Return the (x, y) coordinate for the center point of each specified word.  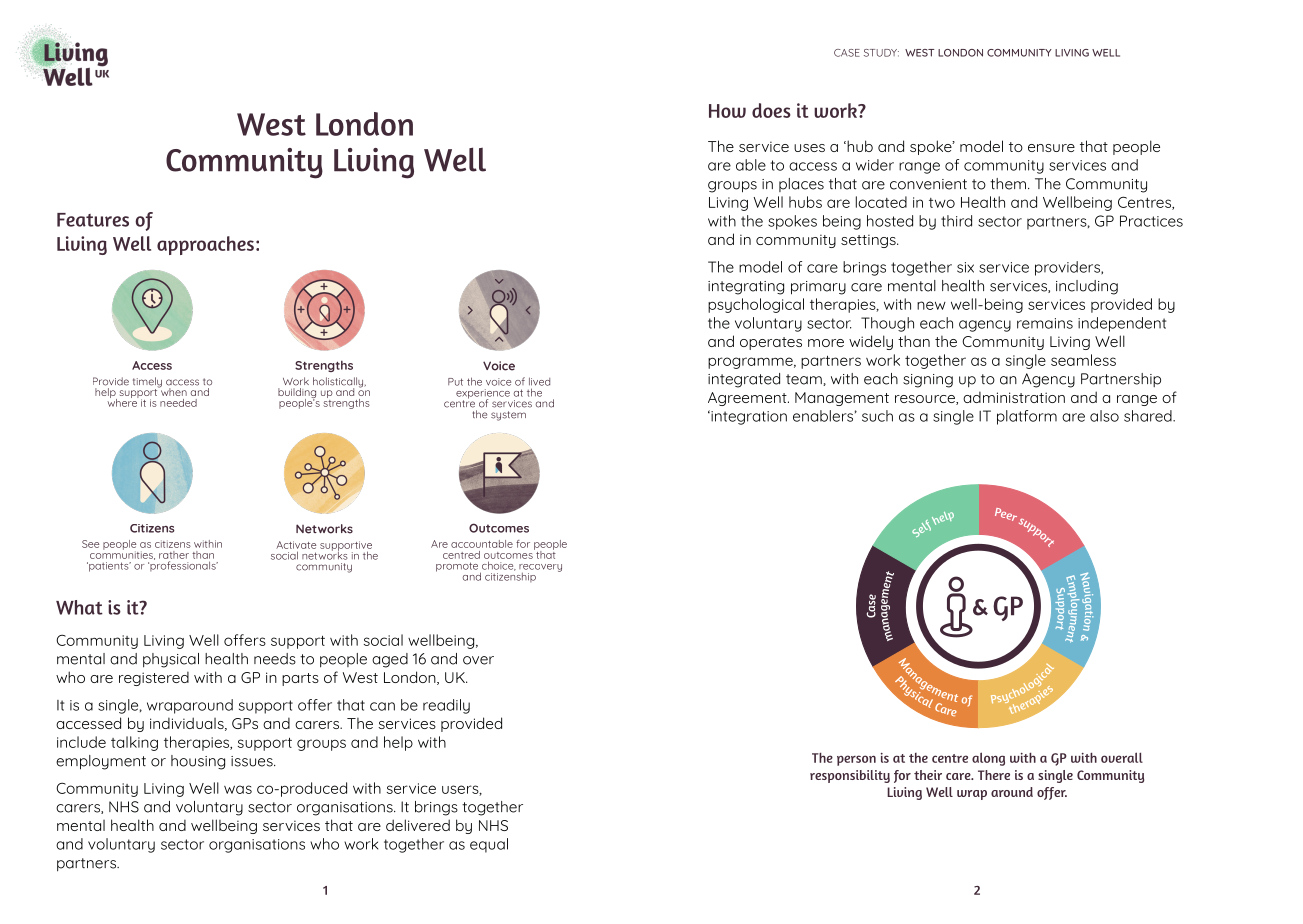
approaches (205, 245)
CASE (847, 53)
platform (1027, 417)
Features (93, 220)
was (238, 789)
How (727, 111)
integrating (746, 288)
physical (171, 660)
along (988, 759)
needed (178, 403)
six (965, 267)
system (508, 416)
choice (499, 566)
